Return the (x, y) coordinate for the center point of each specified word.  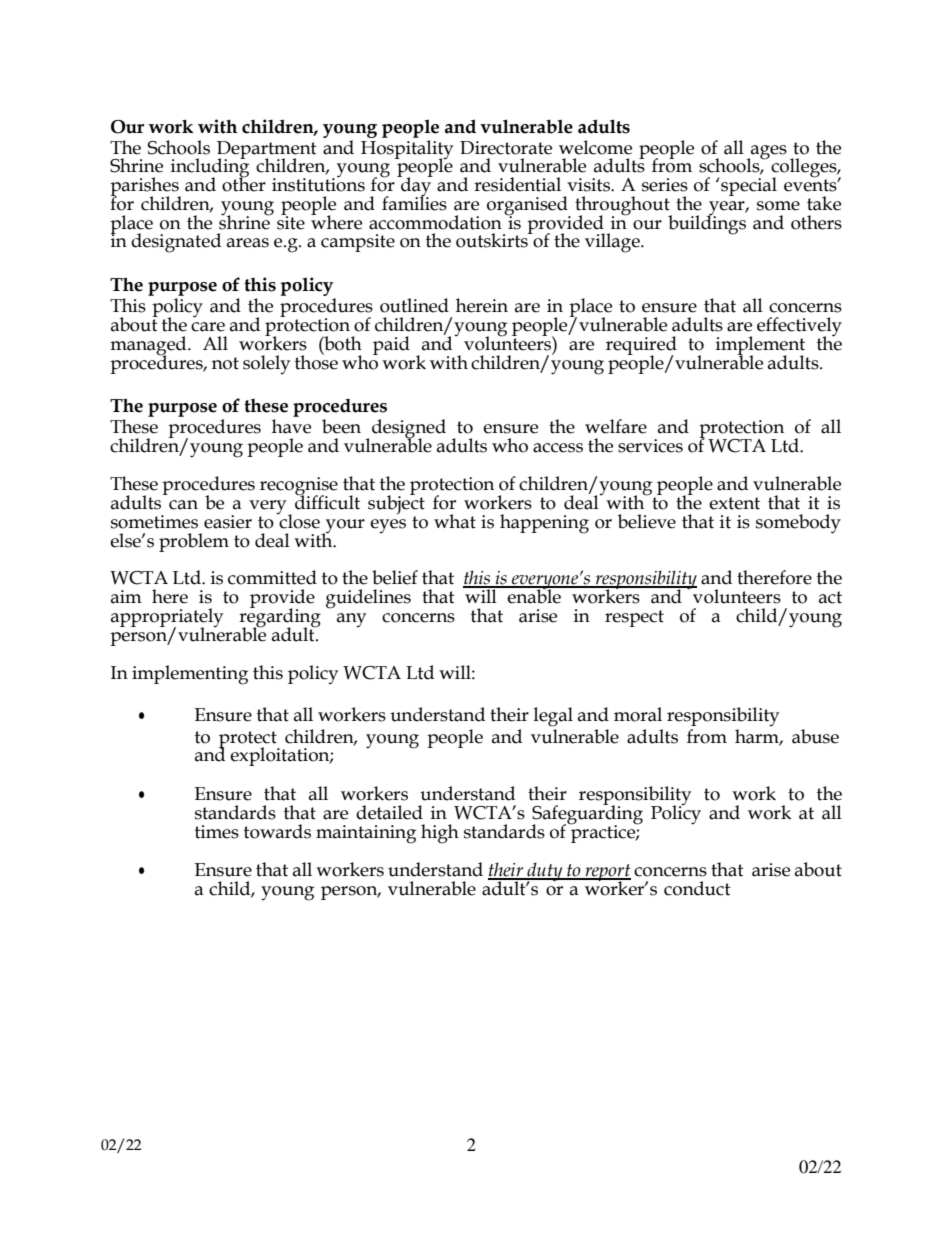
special (748, 186)
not (225, 363)
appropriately (167, 619)
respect (634, 618)
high (440, 834)
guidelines (368, 599)
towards (277, 831)
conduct (697, 888)
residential (517, 184)
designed (409, 430)
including (210, 168)
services (650, 446)
